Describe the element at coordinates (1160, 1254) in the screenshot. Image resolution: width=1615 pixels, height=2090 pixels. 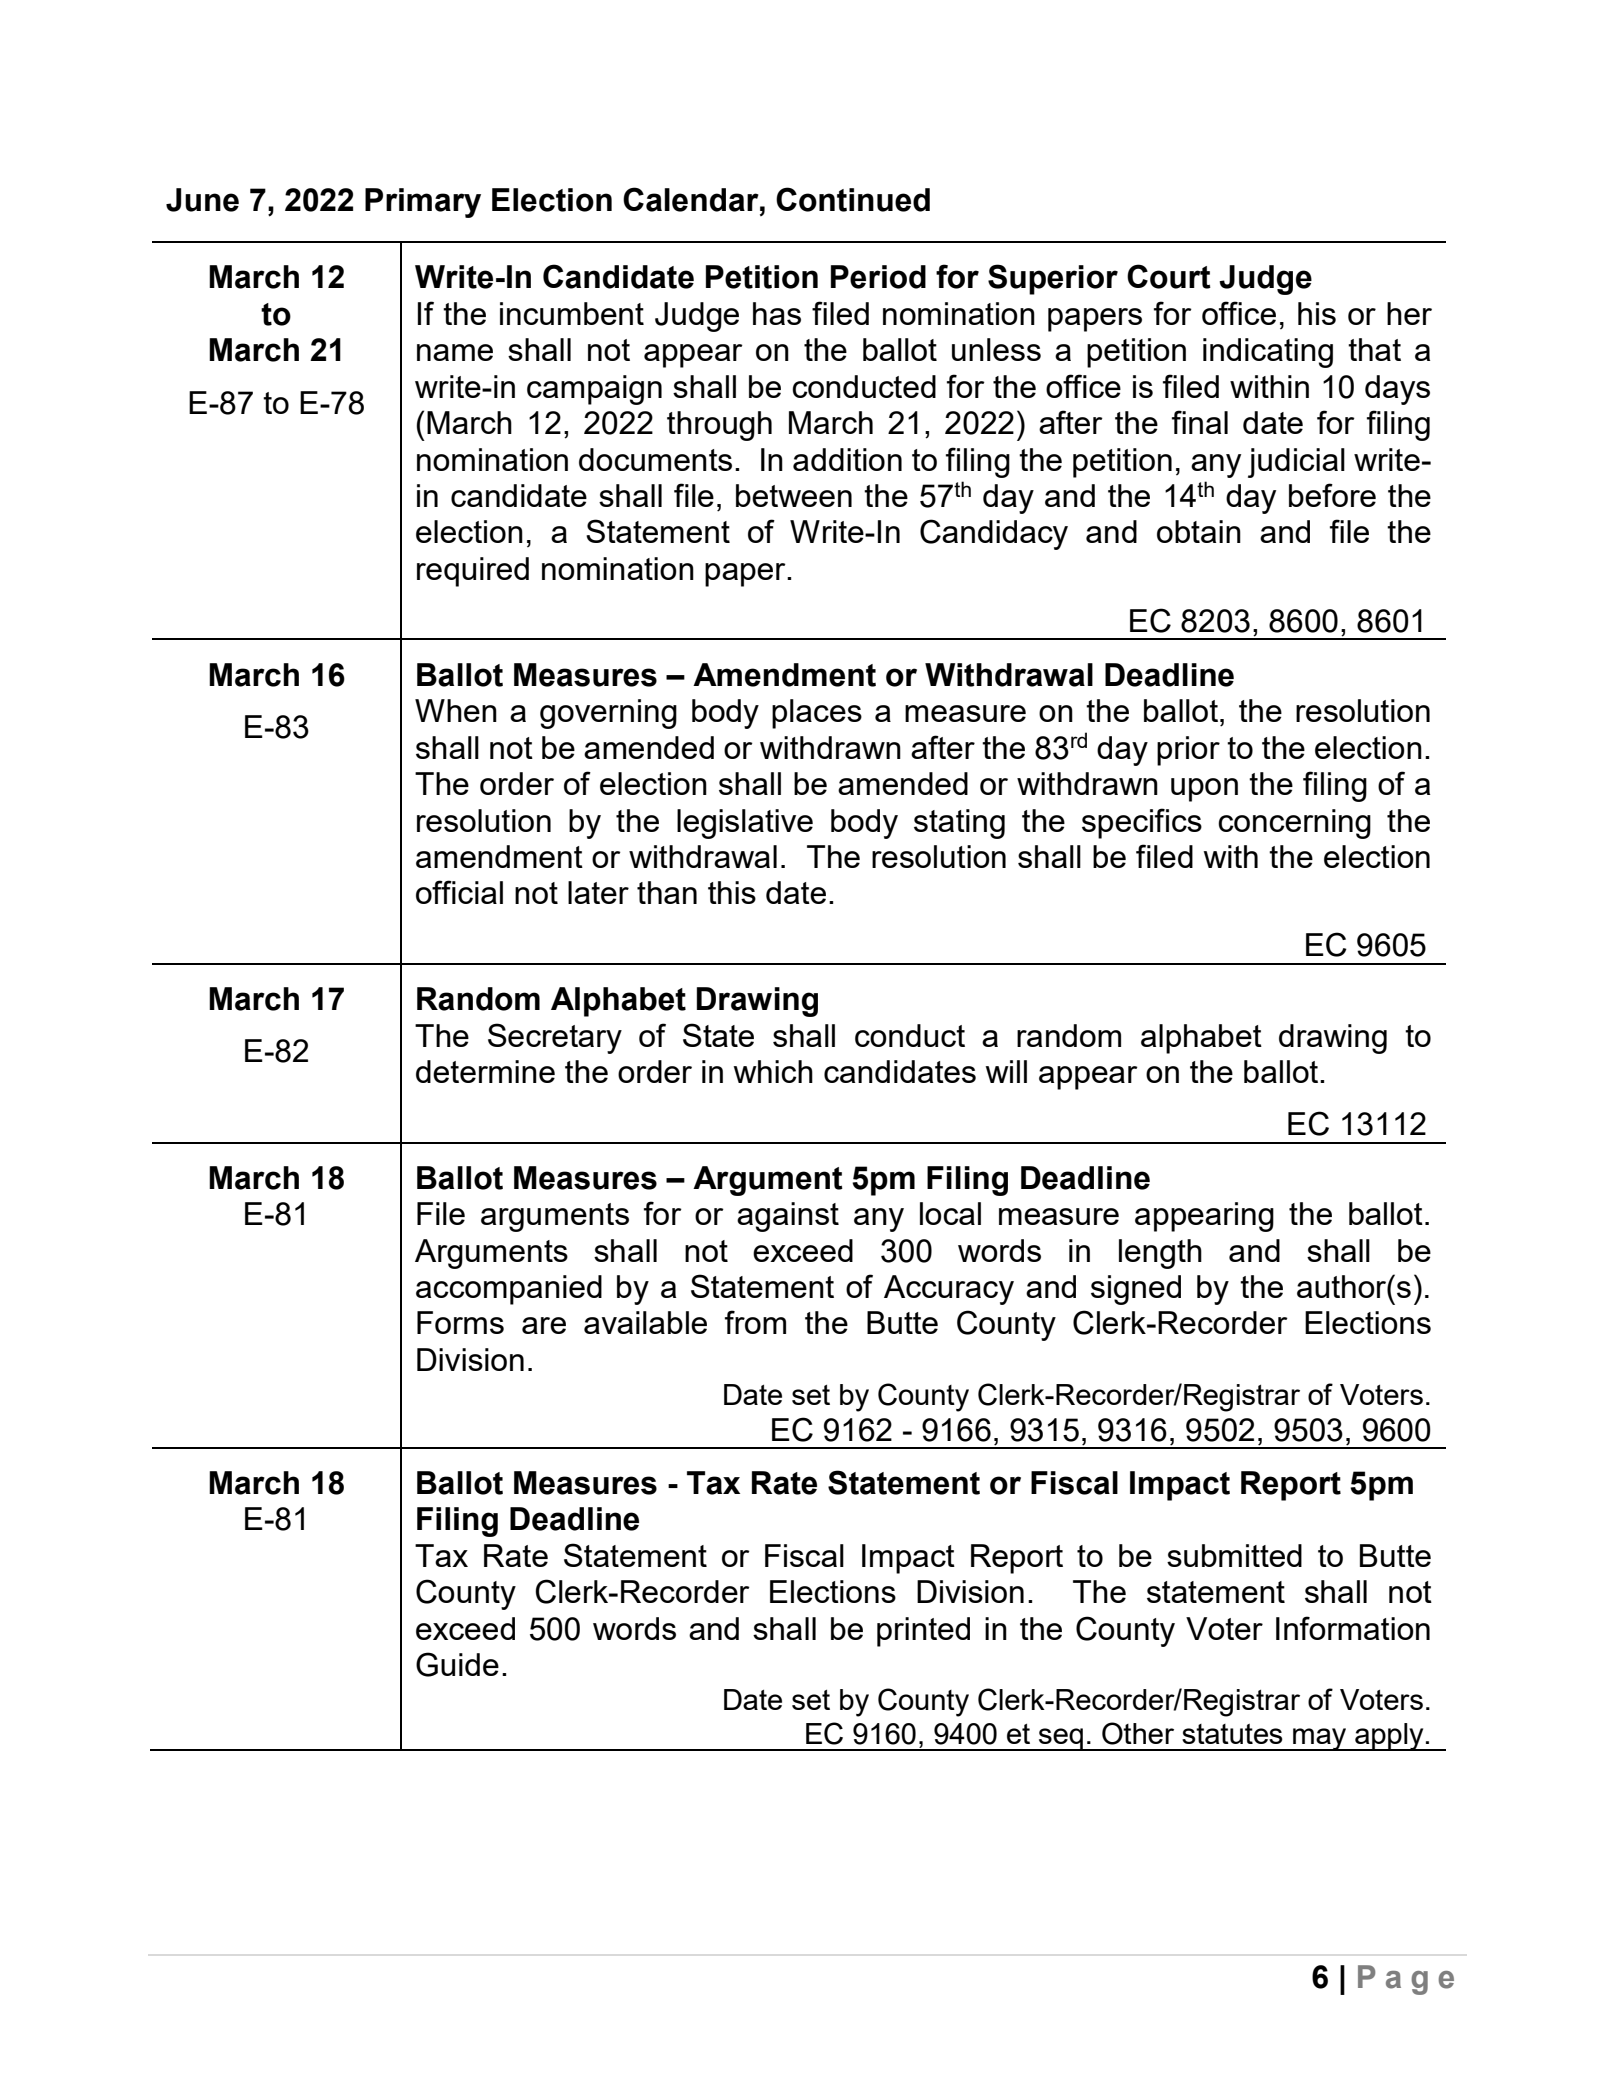
I see `length` at that location.
